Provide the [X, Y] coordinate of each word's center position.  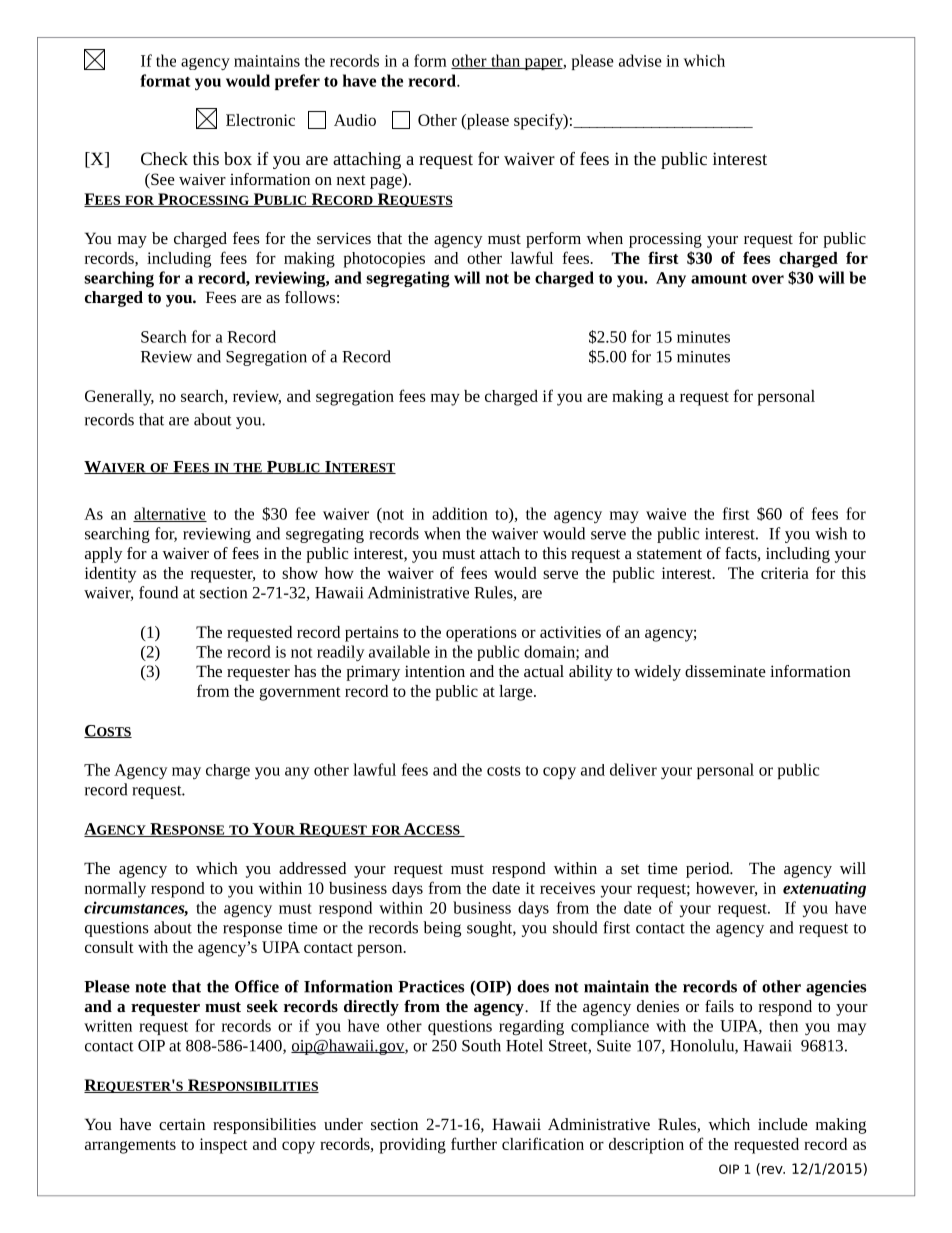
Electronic [260, 120]
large [517, 693]
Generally [119, 398]
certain [182, 1124]
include [783, 1124]
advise [640, 60]
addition [460, 513]
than [505, 61]
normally [115, 890]
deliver [633, 769]
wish [831, 533]
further [474, 1143]
